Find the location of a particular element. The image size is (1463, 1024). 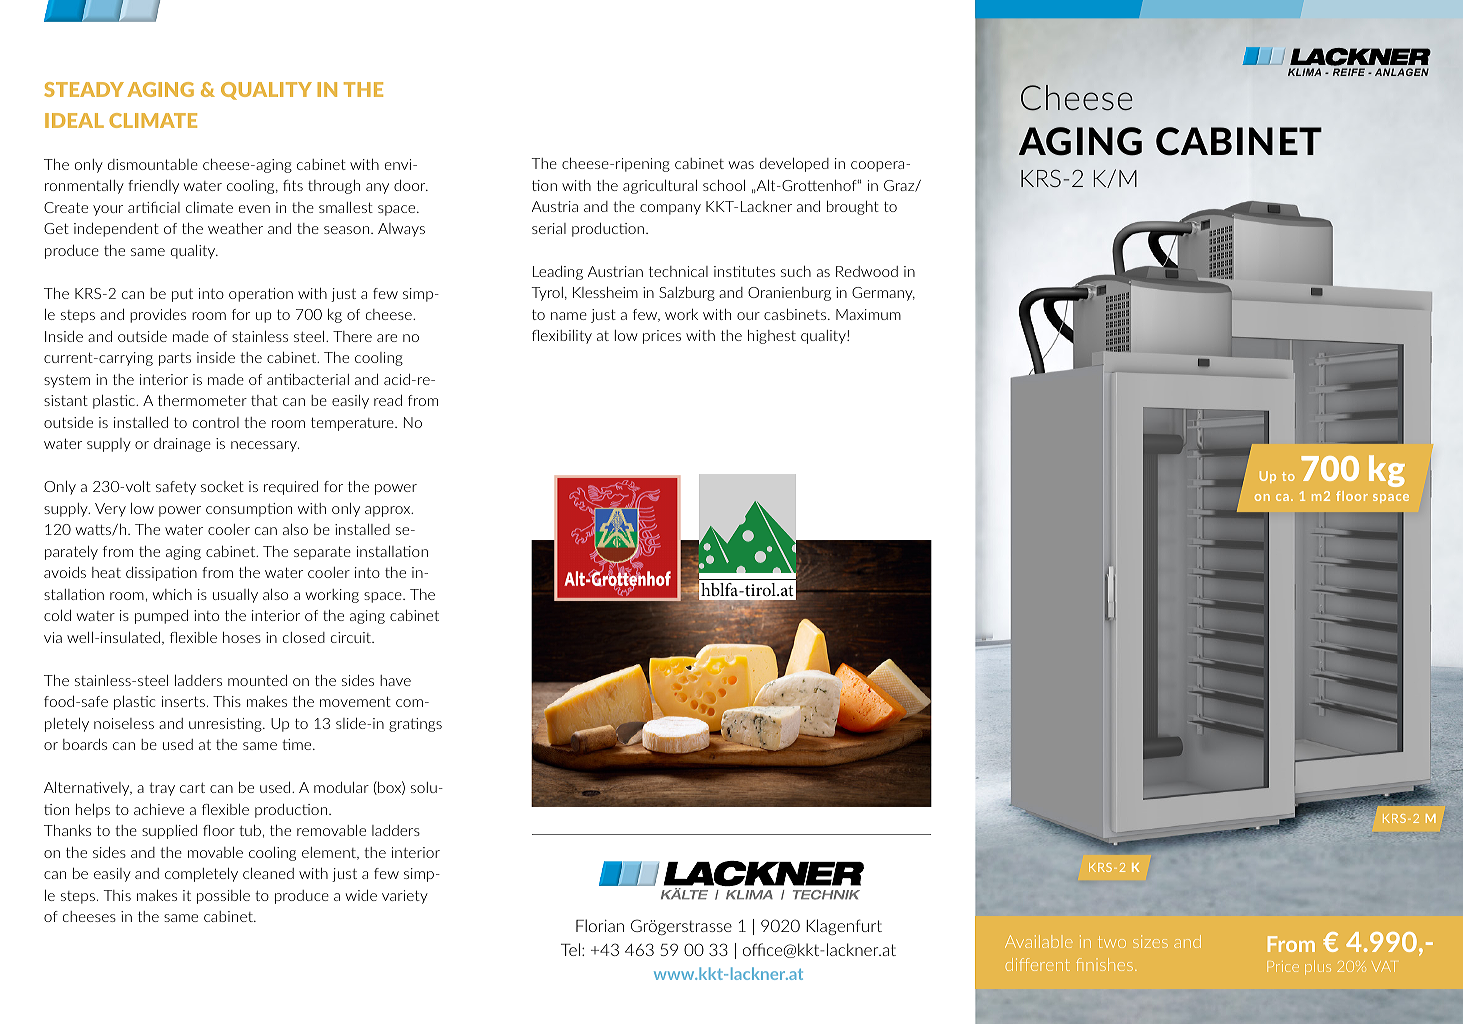

approx is located at coordinates (389, 511).
